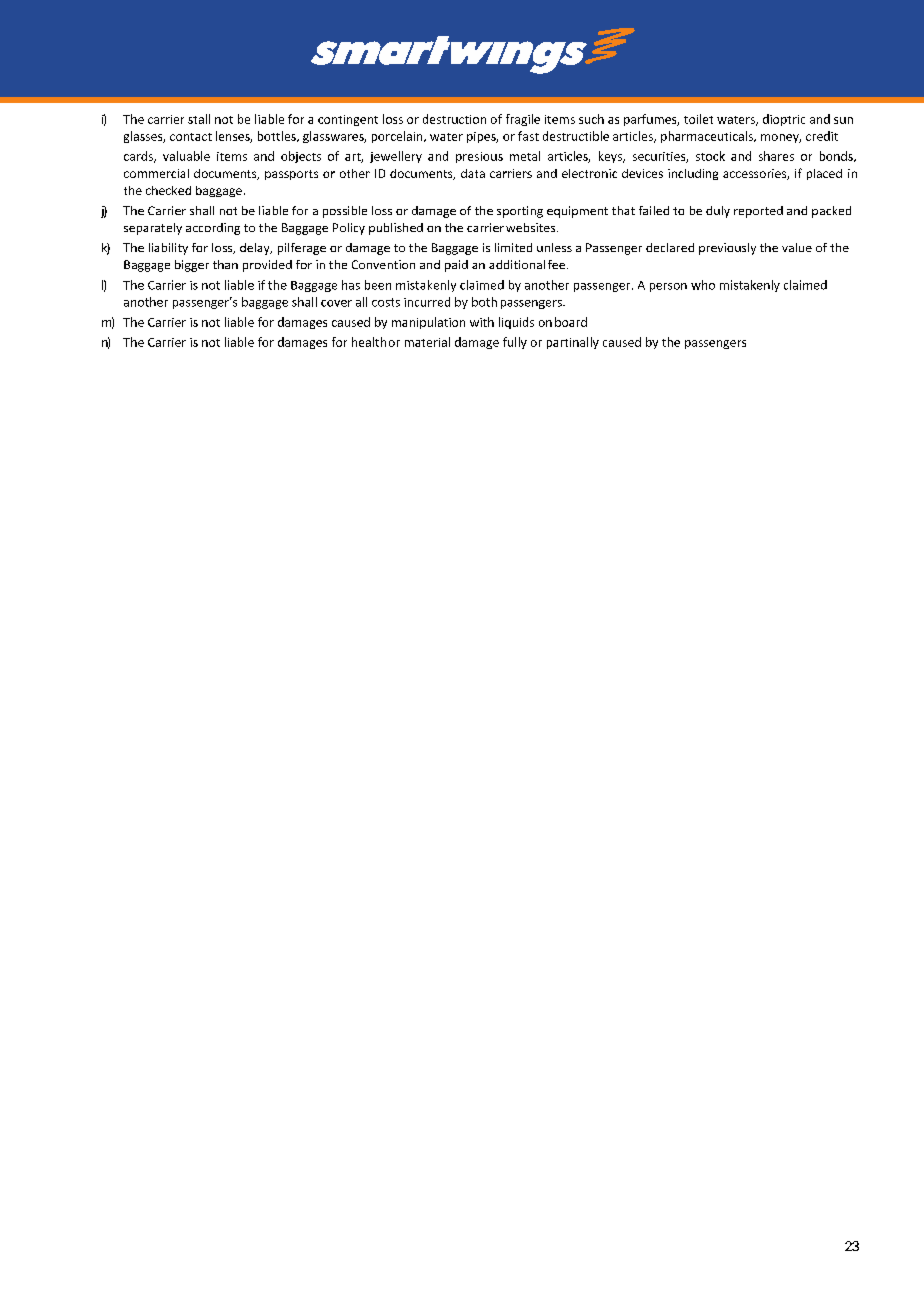  I want to click on published, so click(396, 229).
